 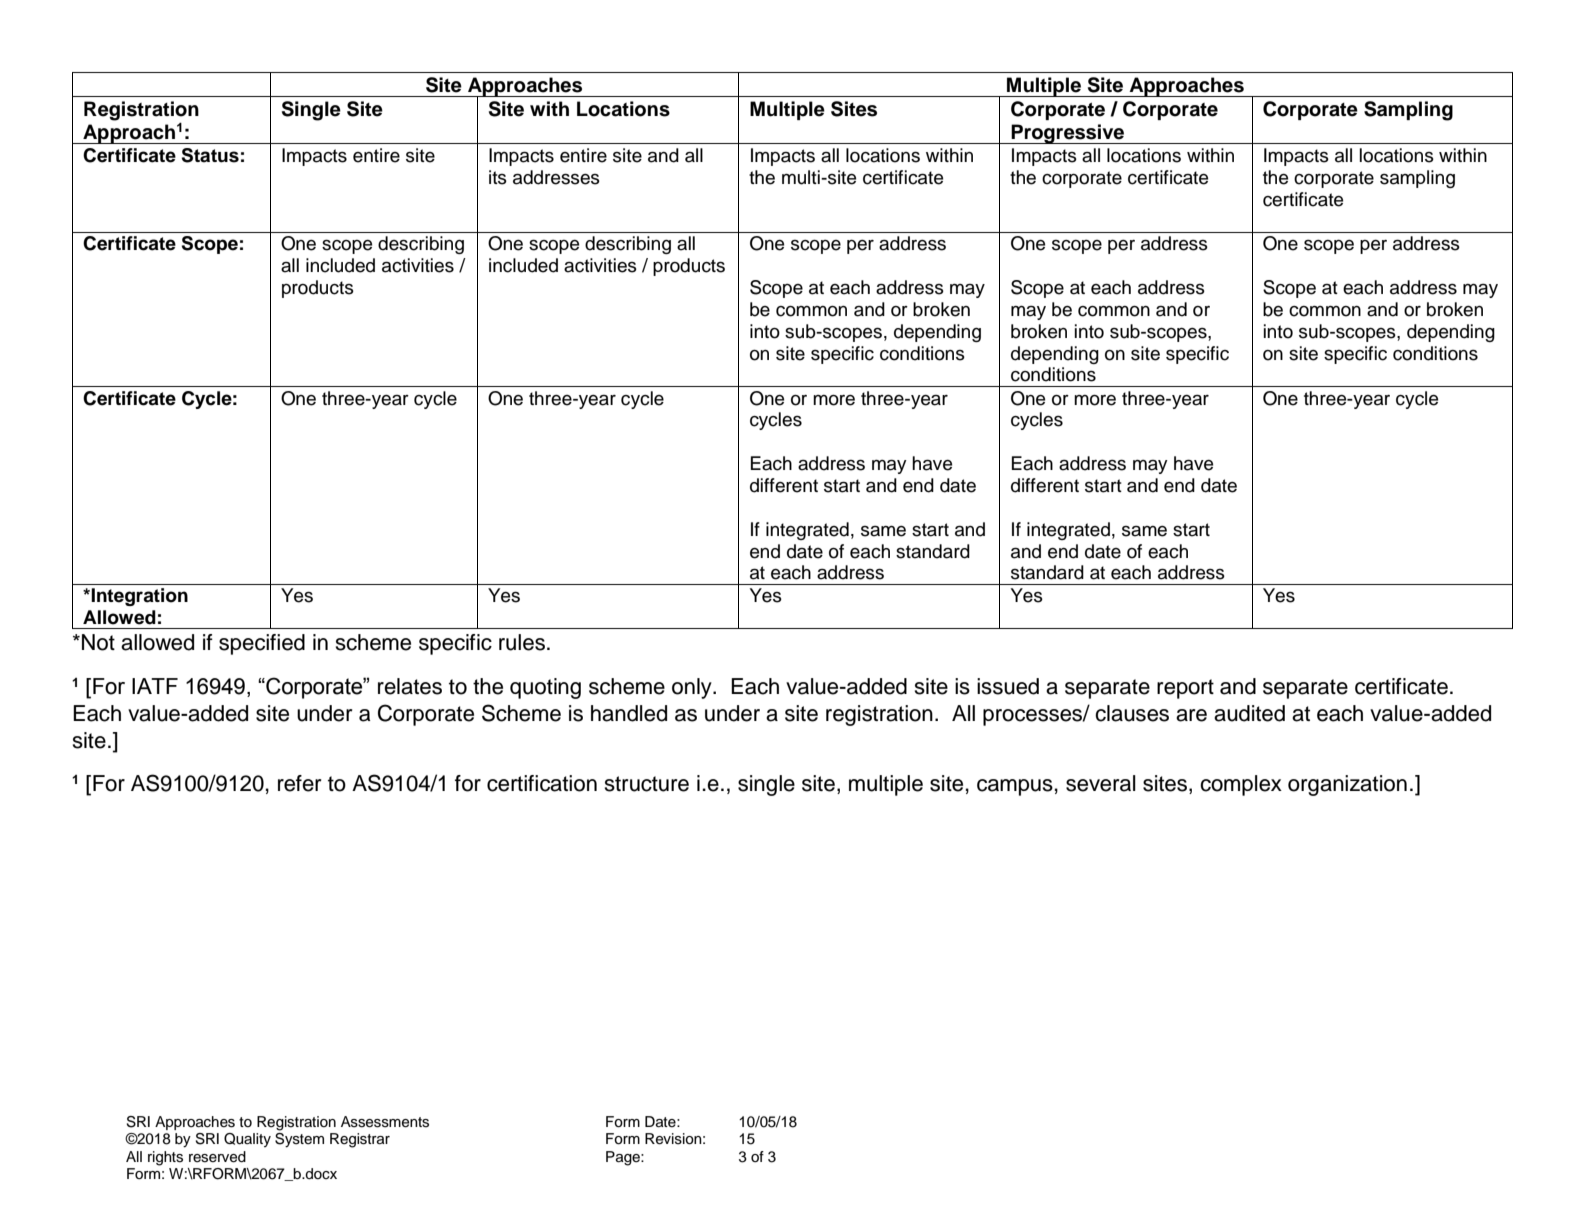 What do you see at coordinates (247, 1140) in the screenshot?
I see `Quality` at bounding box center [247, 1140].
